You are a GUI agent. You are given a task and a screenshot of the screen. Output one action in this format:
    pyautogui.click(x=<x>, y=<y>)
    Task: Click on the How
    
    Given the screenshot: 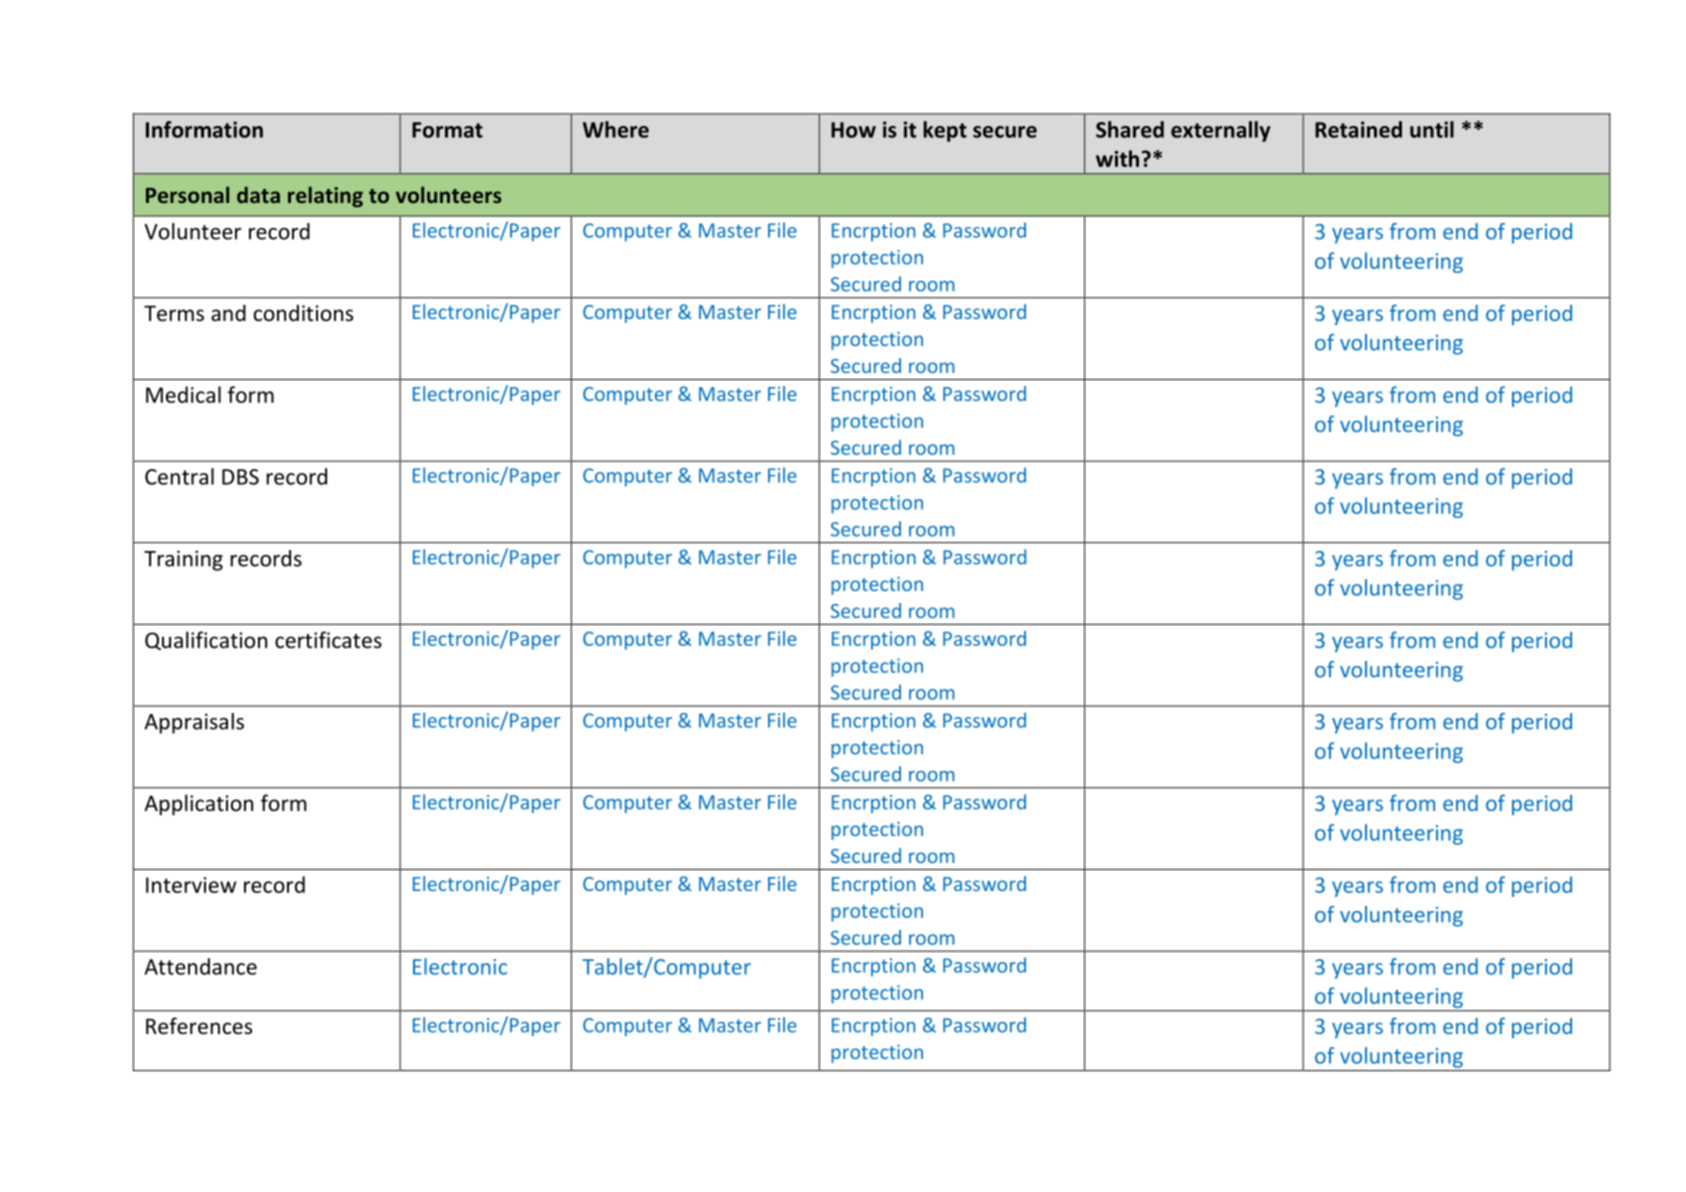 What is the action you would take?
    pyautogui.click(x=853, y=130)
